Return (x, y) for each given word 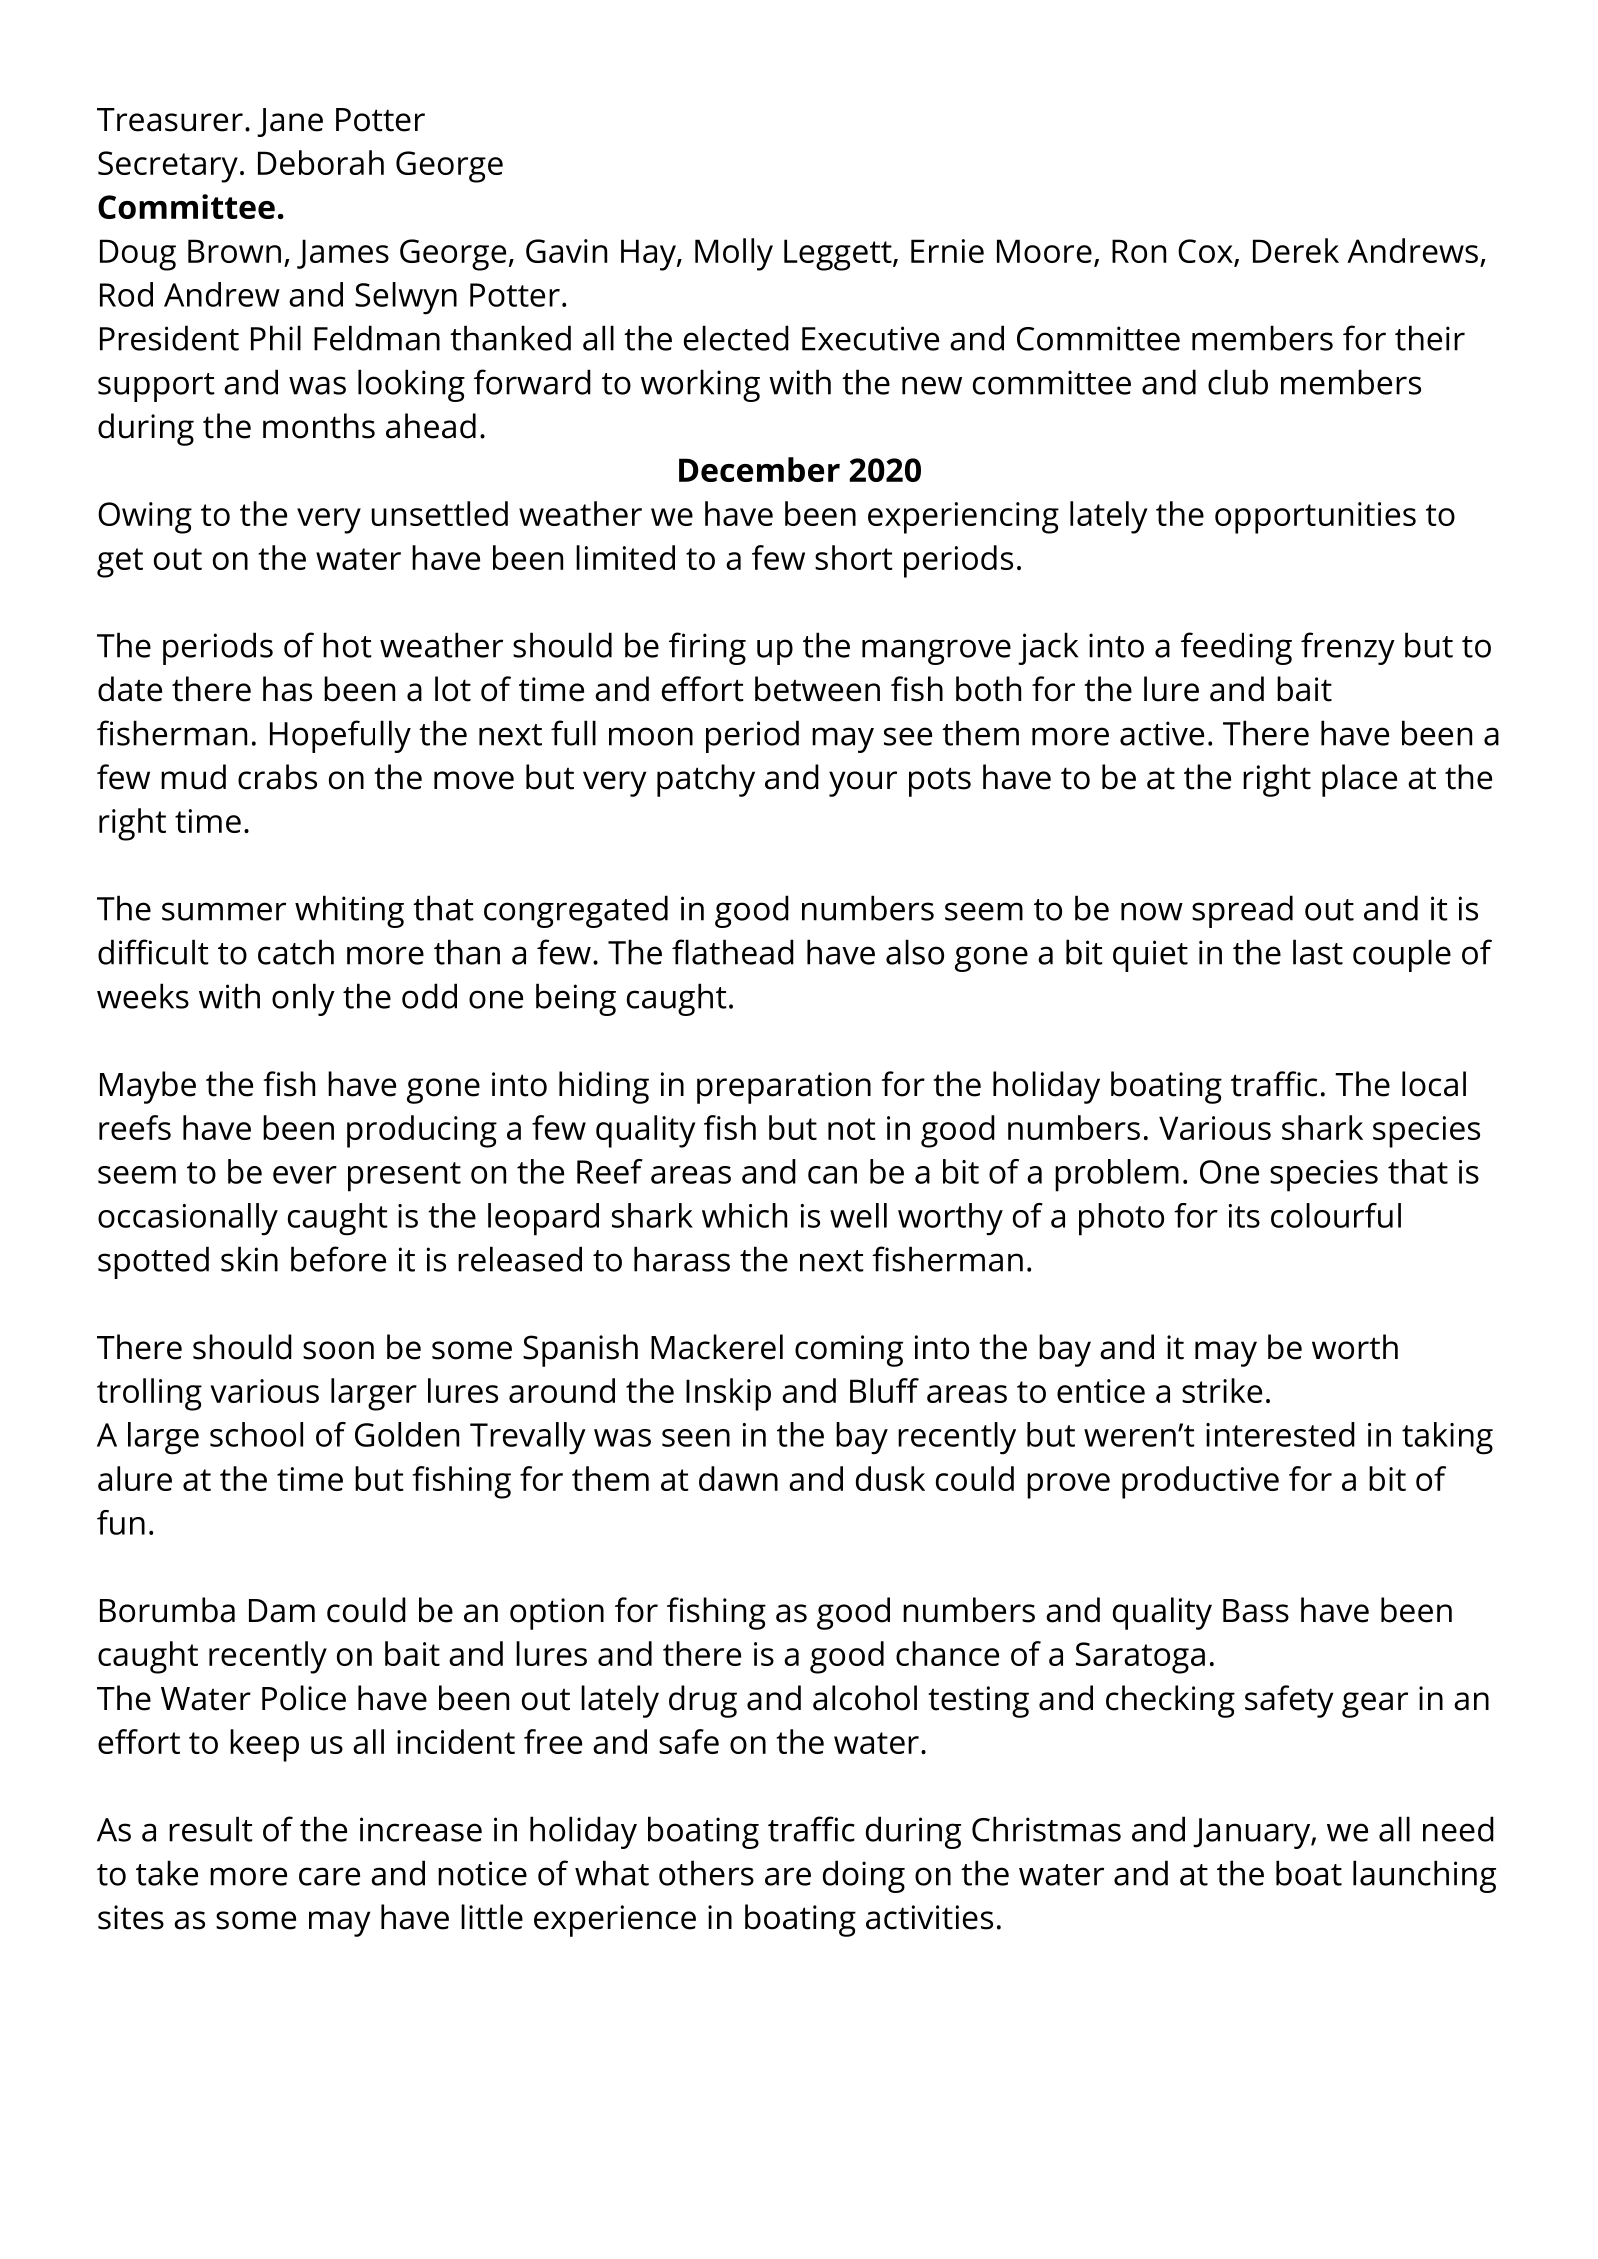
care (329, 1876)
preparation (784, 1088)
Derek (1296, 250)
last (1318, 952)
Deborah (321, 162)
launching (1424, 1876)
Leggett (839, 255)
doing (864, 1876)
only (303, 999)
